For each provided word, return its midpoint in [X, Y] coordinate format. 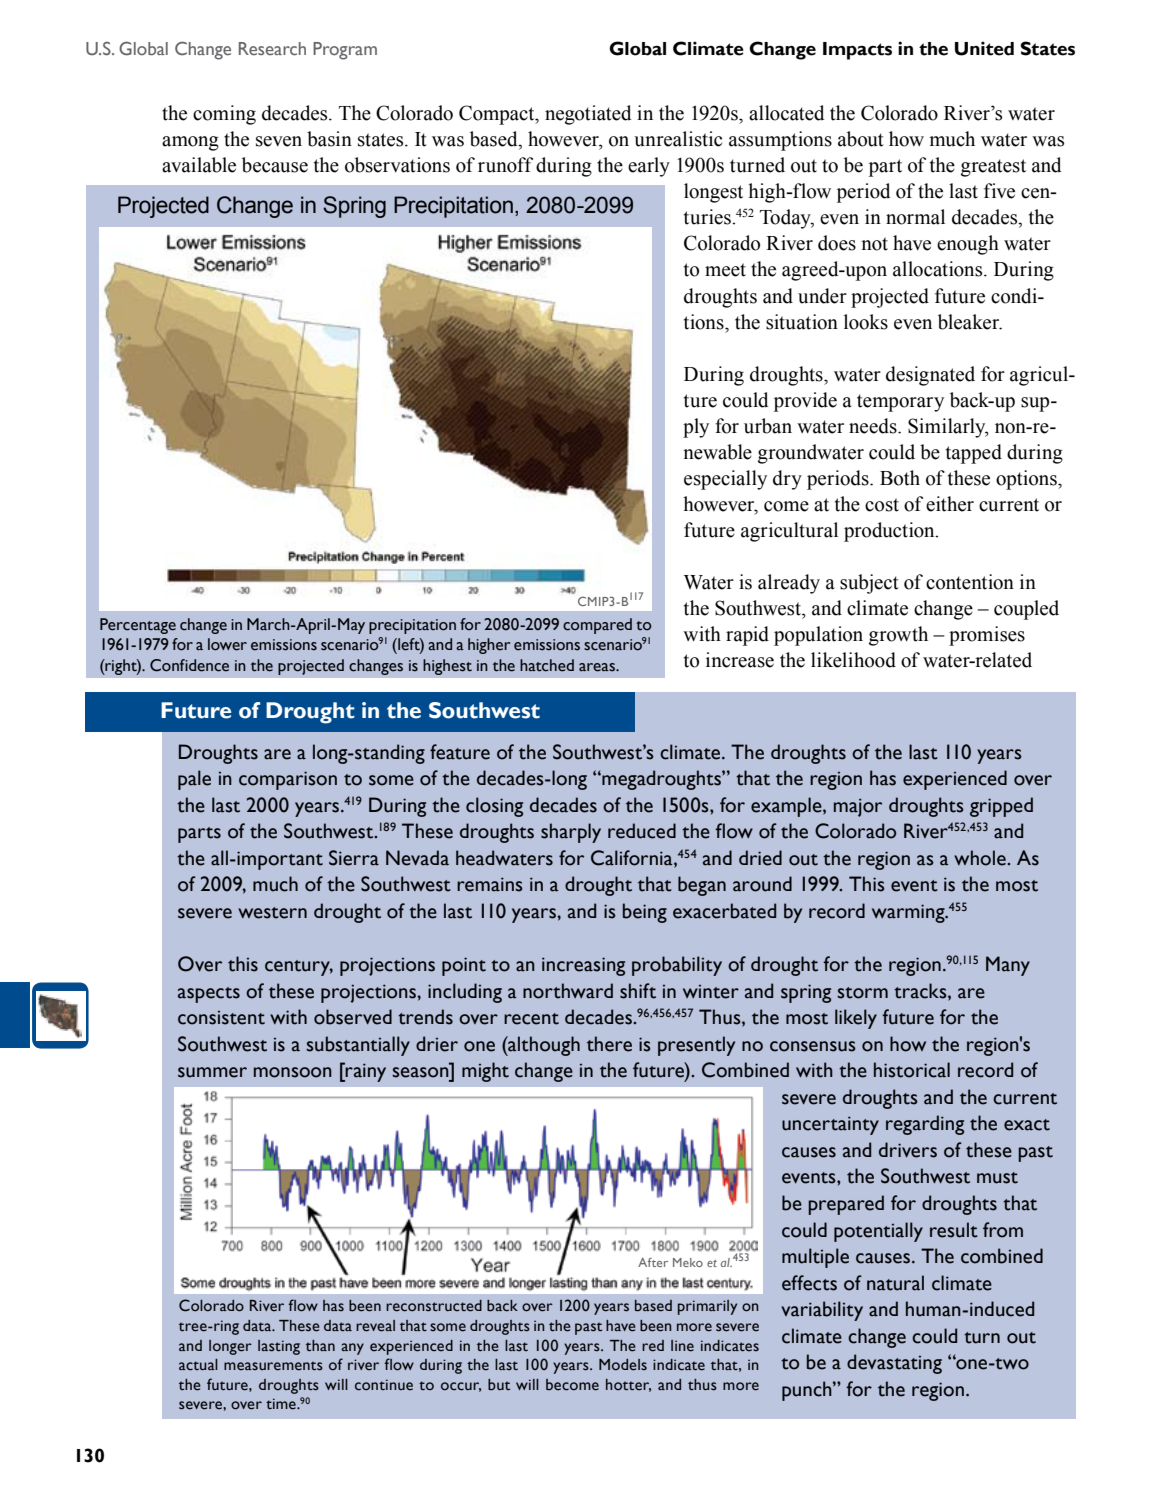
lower [227, 644]
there [609, 1044]
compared [597, 626]
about [861, 139]
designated [930, 376]
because [275, 165]
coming [224, 115]
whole [981, 858]
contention [970, 582]
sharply [571, 833]
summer [212, 1072]
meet [725, 270]
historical [912, 1070]
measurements [273, 1366]
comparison [288, 780]
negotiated [588, 115]
